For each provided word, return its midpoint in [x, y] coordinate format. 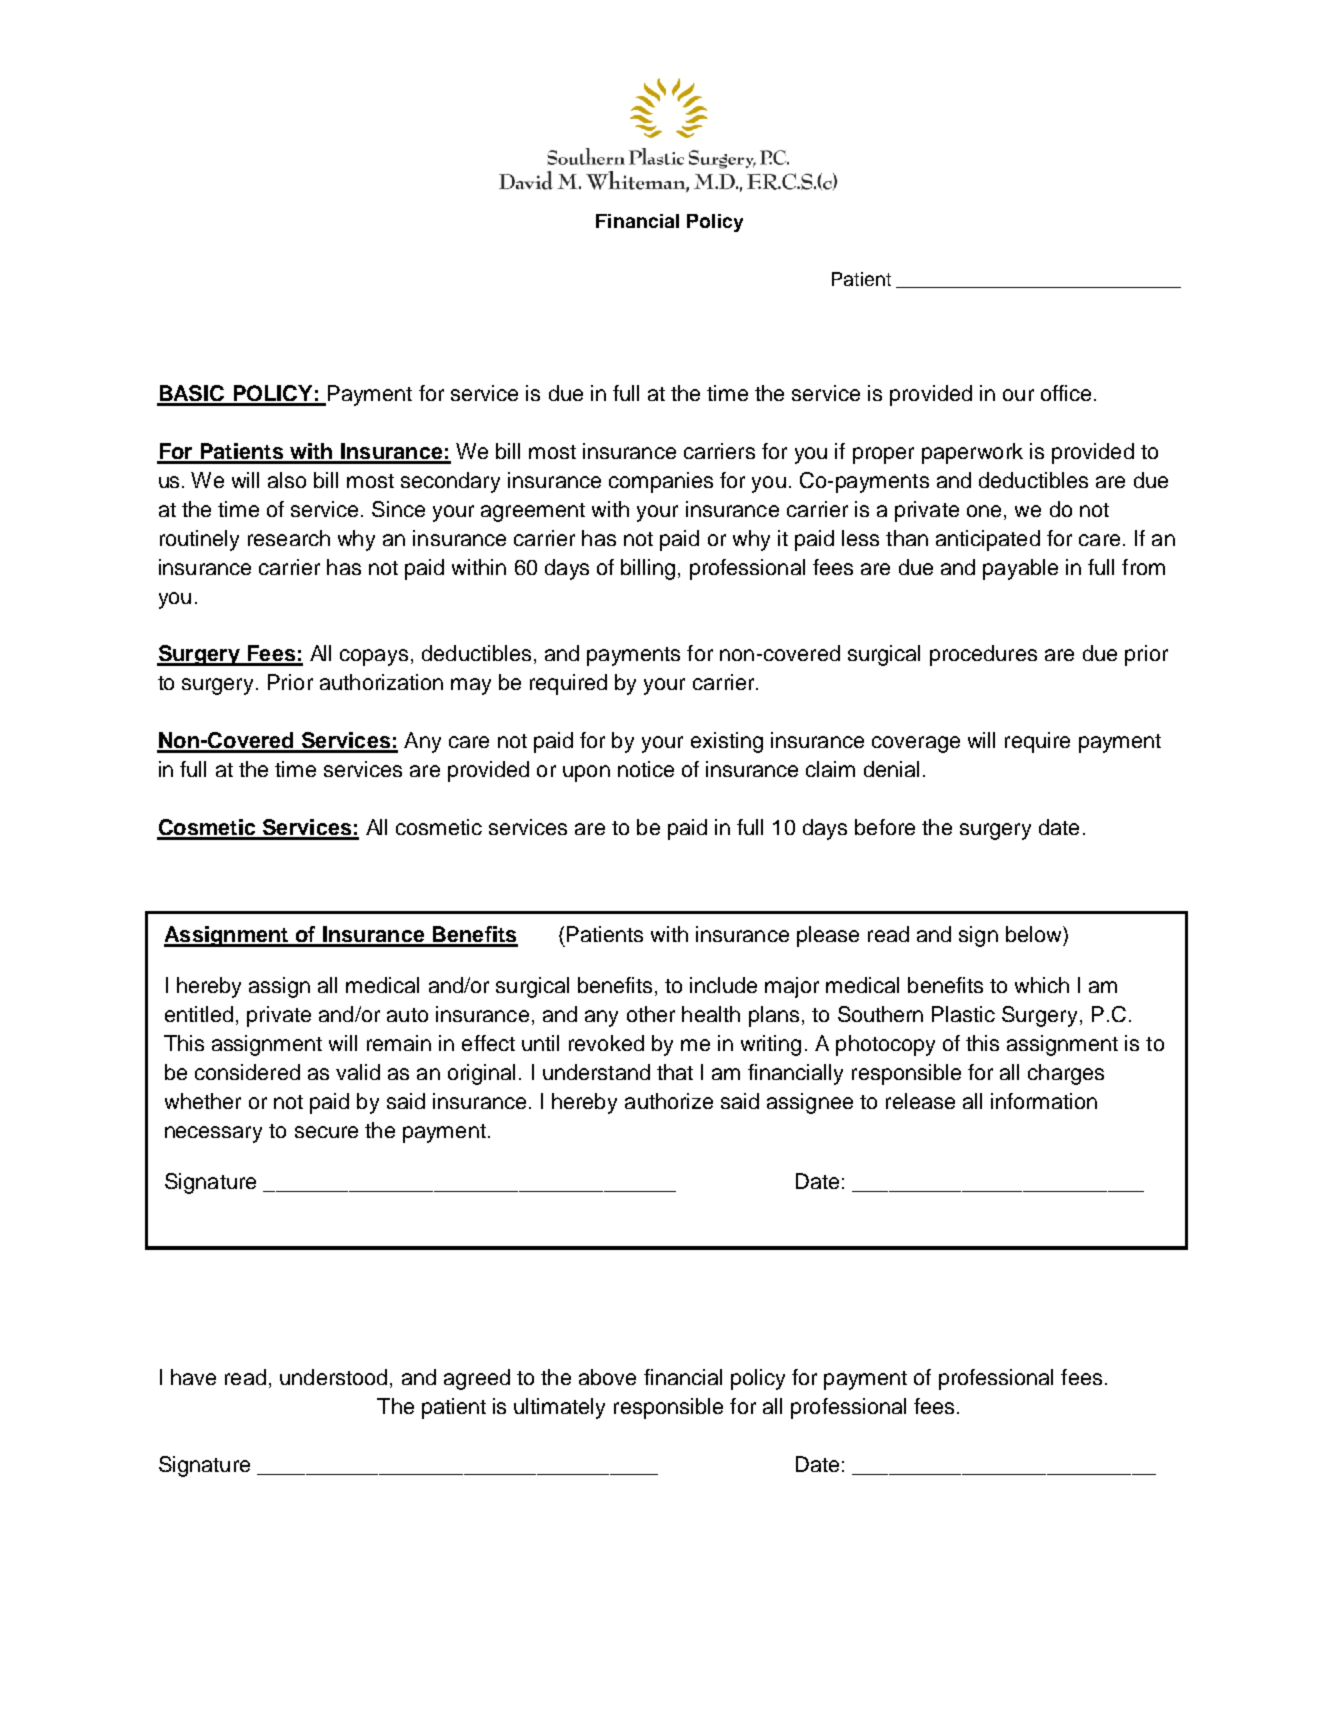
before [885, 827]
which [1042, 985]
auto [407, 1015]
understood [333, 1377]
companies [661, 482]
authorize [669, 1101]
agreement [533, 512]
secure [326, 1132]
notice [646, 769]
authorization [381, 682]
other [651, 1014]
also [287, 480]
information [1044, 1101]
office [1066, 393]
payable [1020, 569]
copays [374, 657]
